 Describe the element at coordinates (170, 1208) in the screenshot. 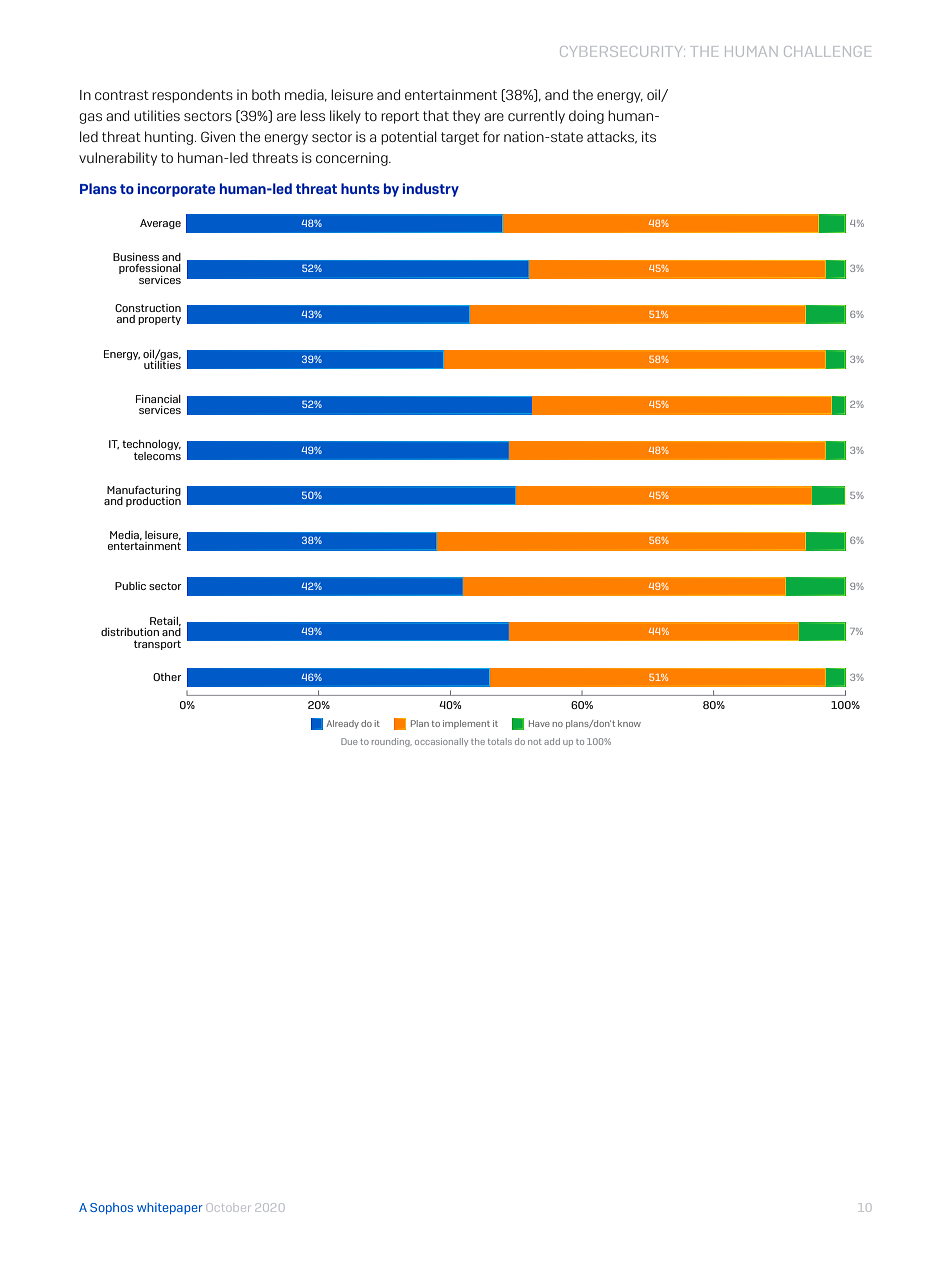

I see `whitepaper` at that location.
